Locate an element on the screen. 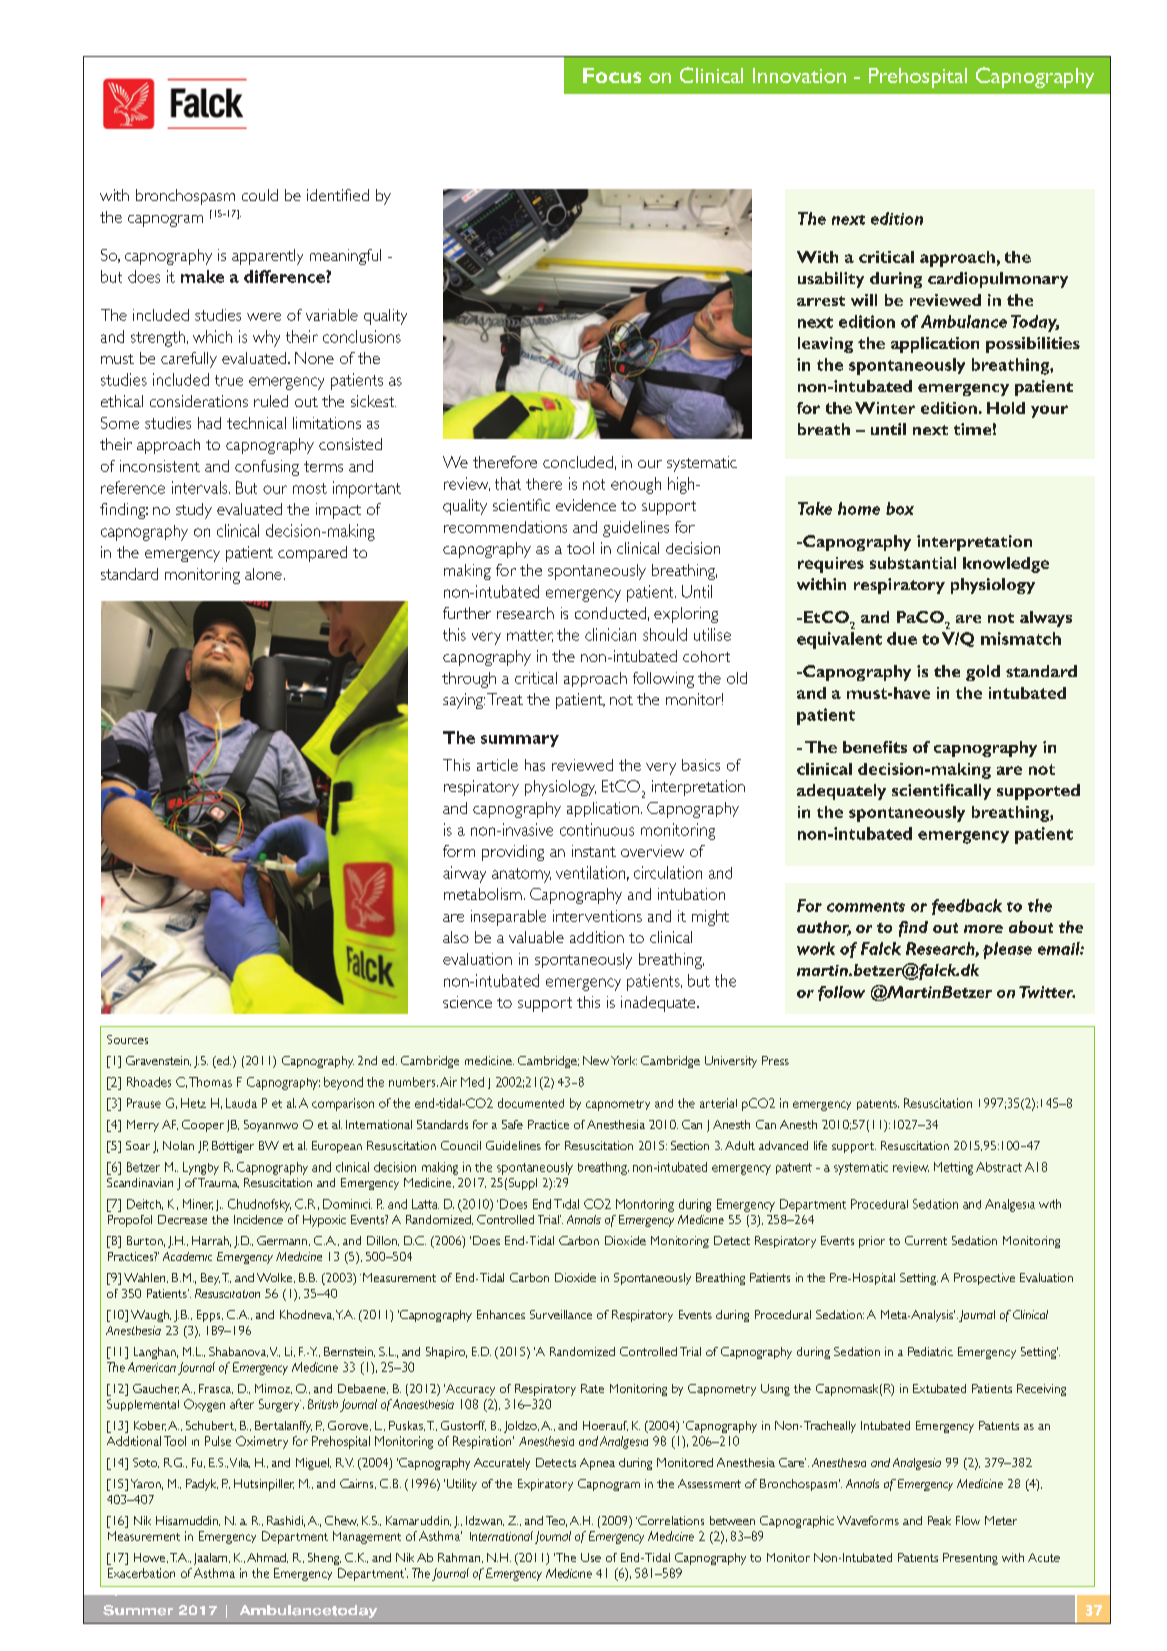  could is located at coordinates (260, 195).
